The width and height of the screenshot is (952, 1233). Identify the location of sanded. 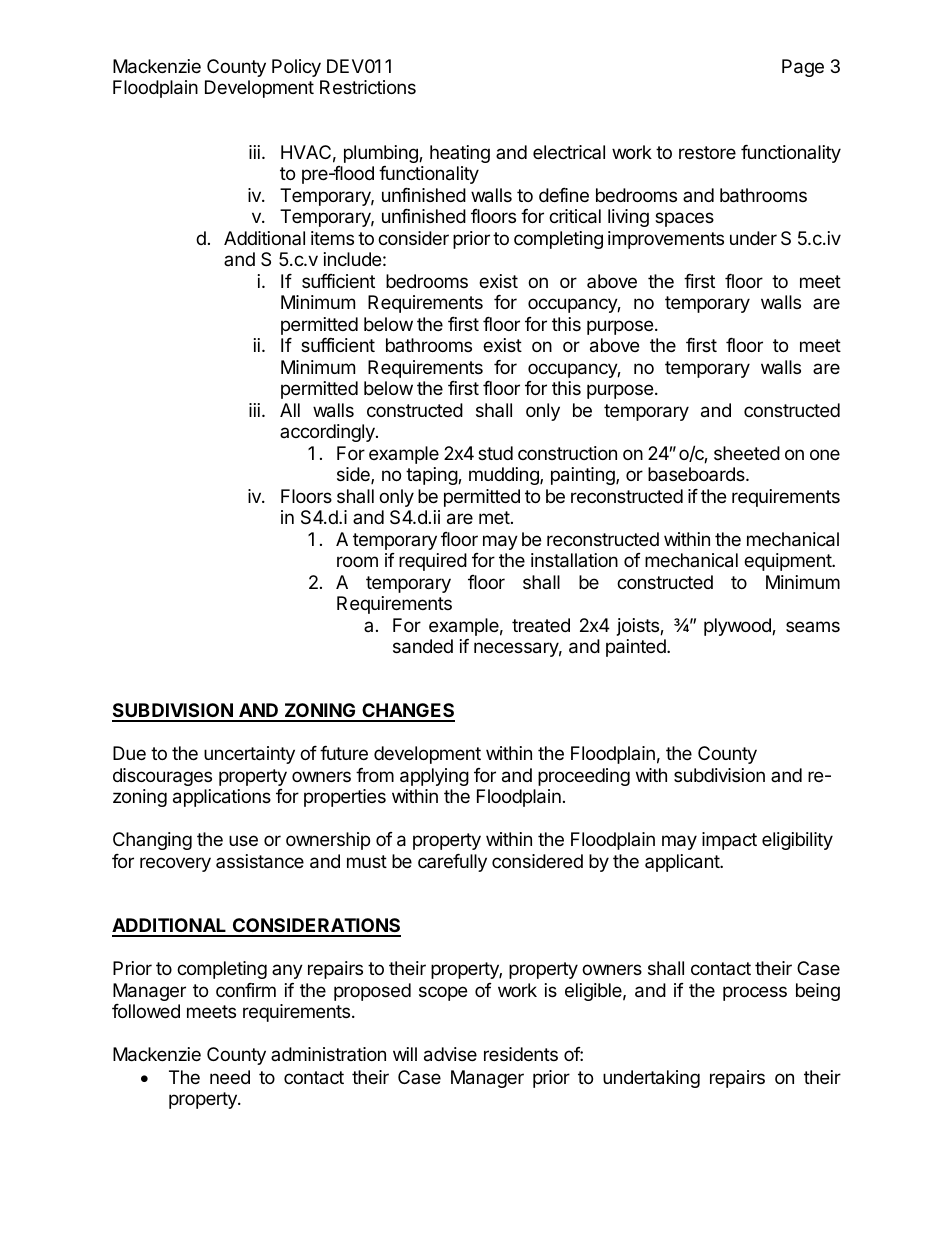
(423, 646).
